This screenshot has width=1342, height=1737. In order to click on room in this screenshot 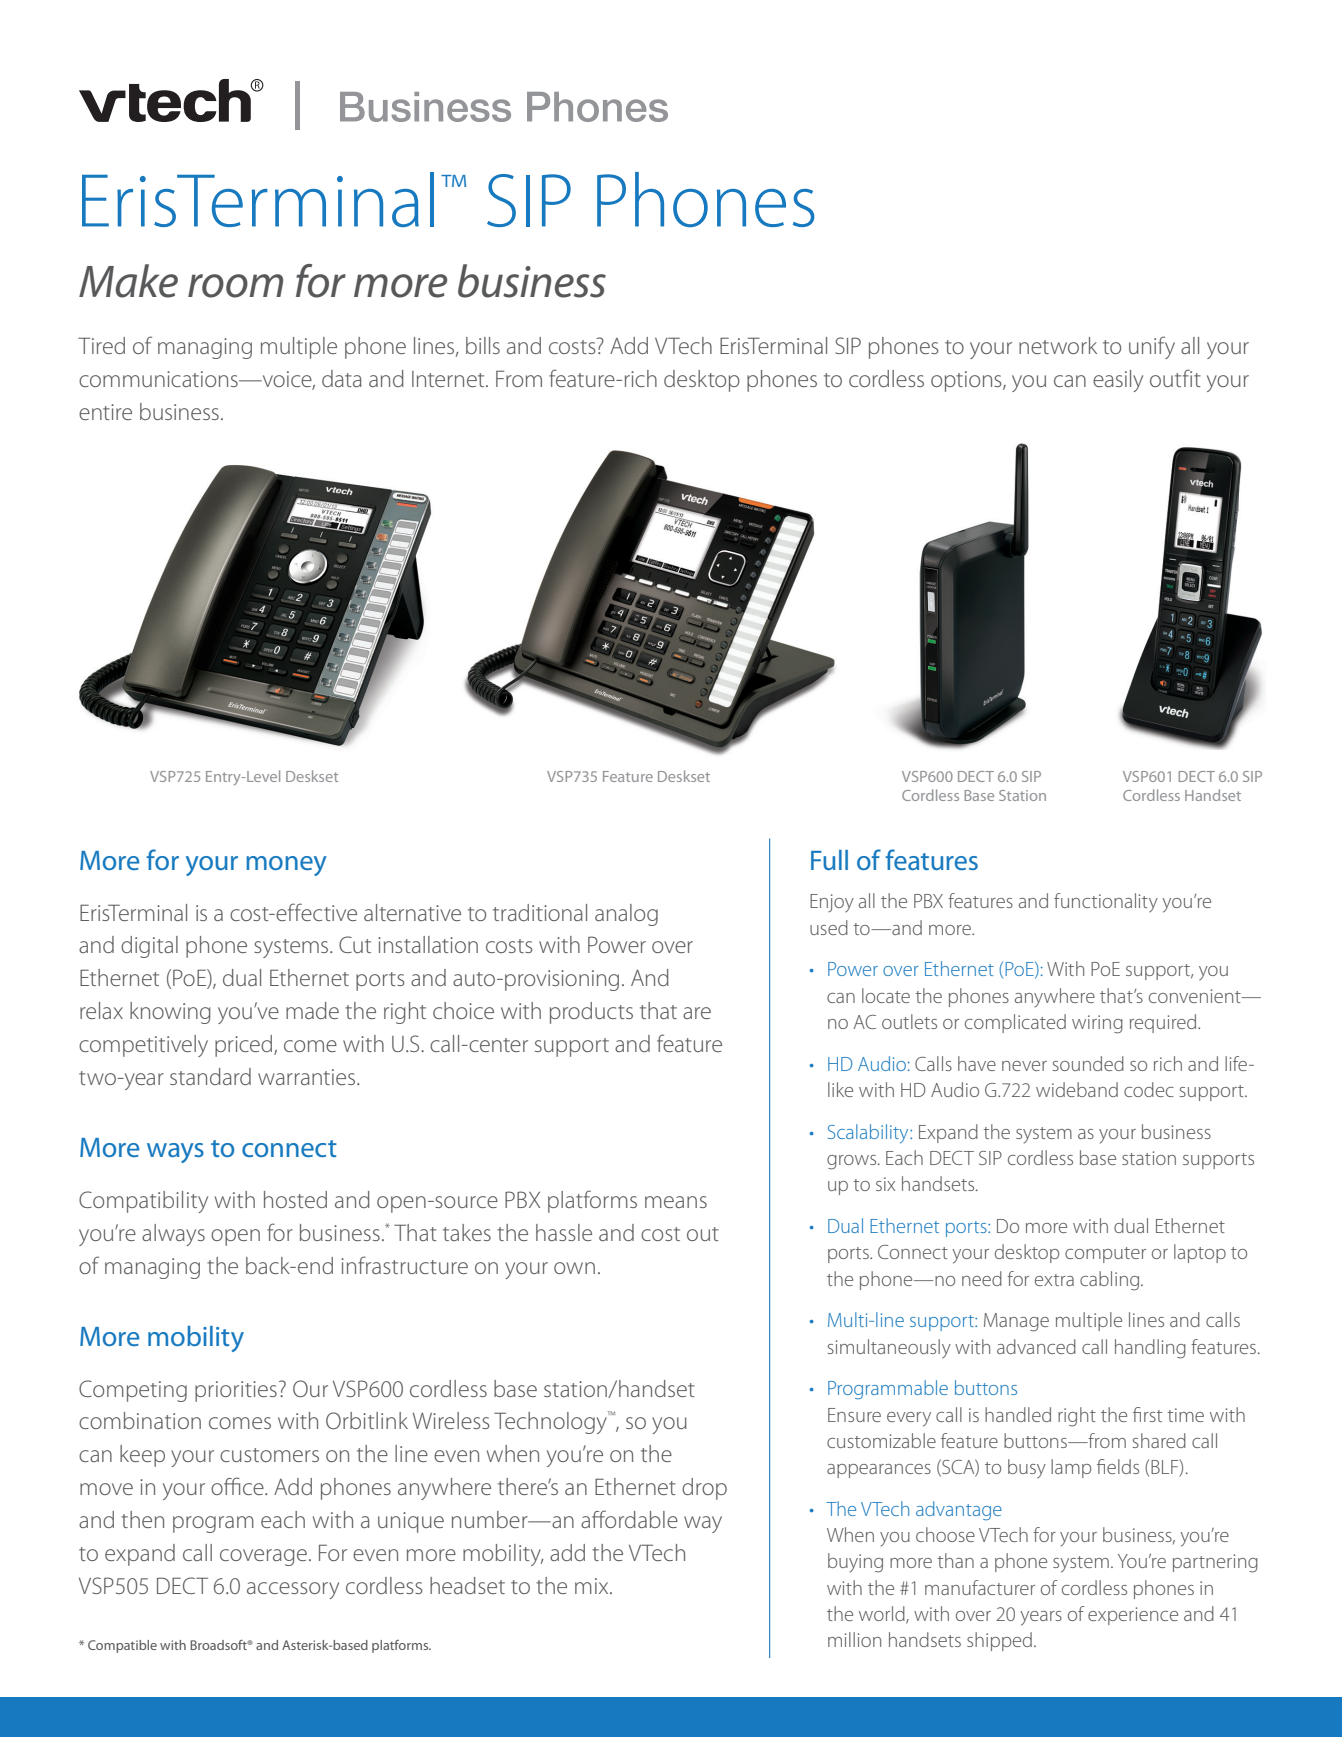, I will do `click(235, 286)`.
